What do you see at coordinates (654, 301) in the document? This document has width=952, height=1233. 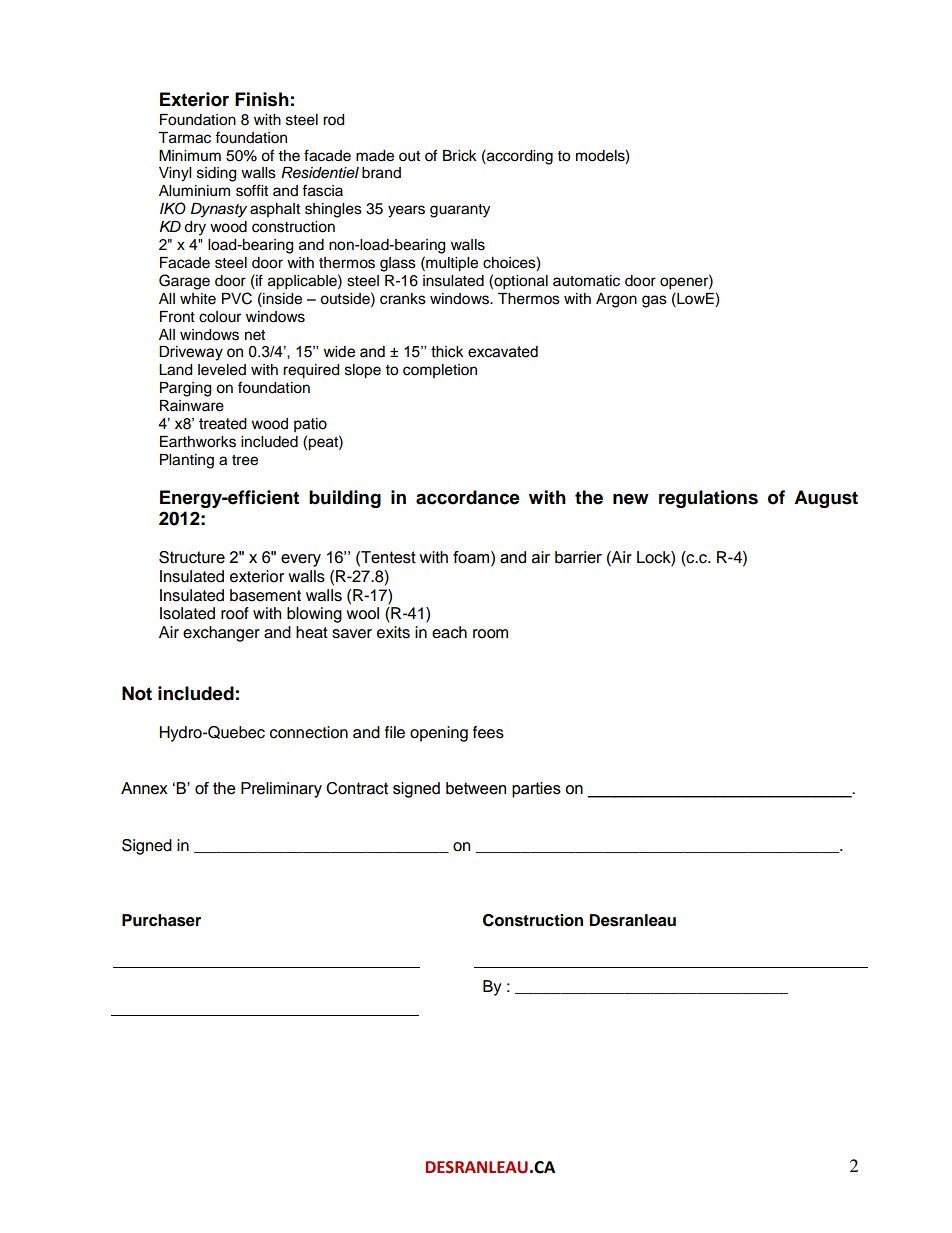 I see `gas` at bounding box center [654, 301].
